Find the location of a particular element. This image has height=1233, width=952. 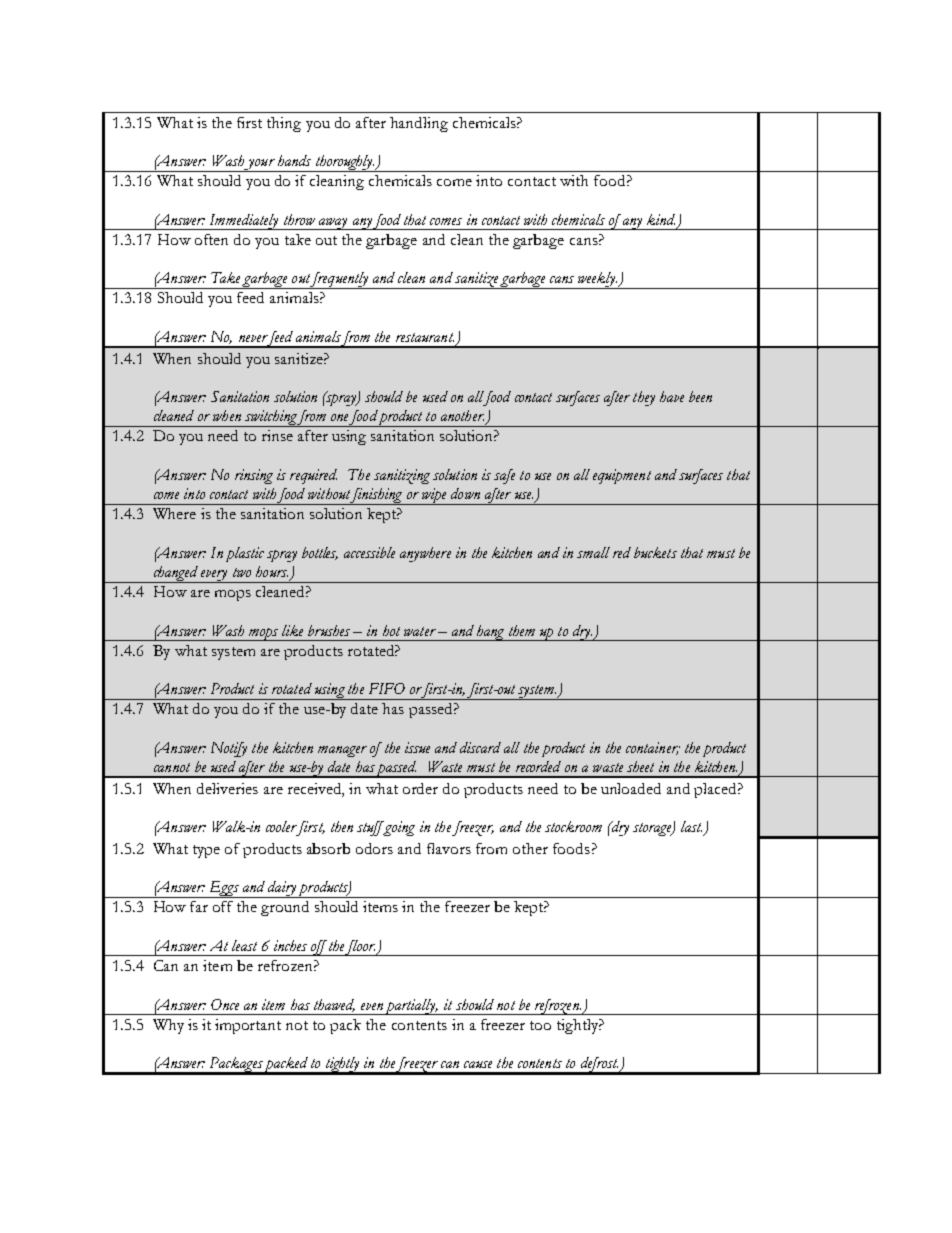

Notify is located at coordinates (229, 749).
